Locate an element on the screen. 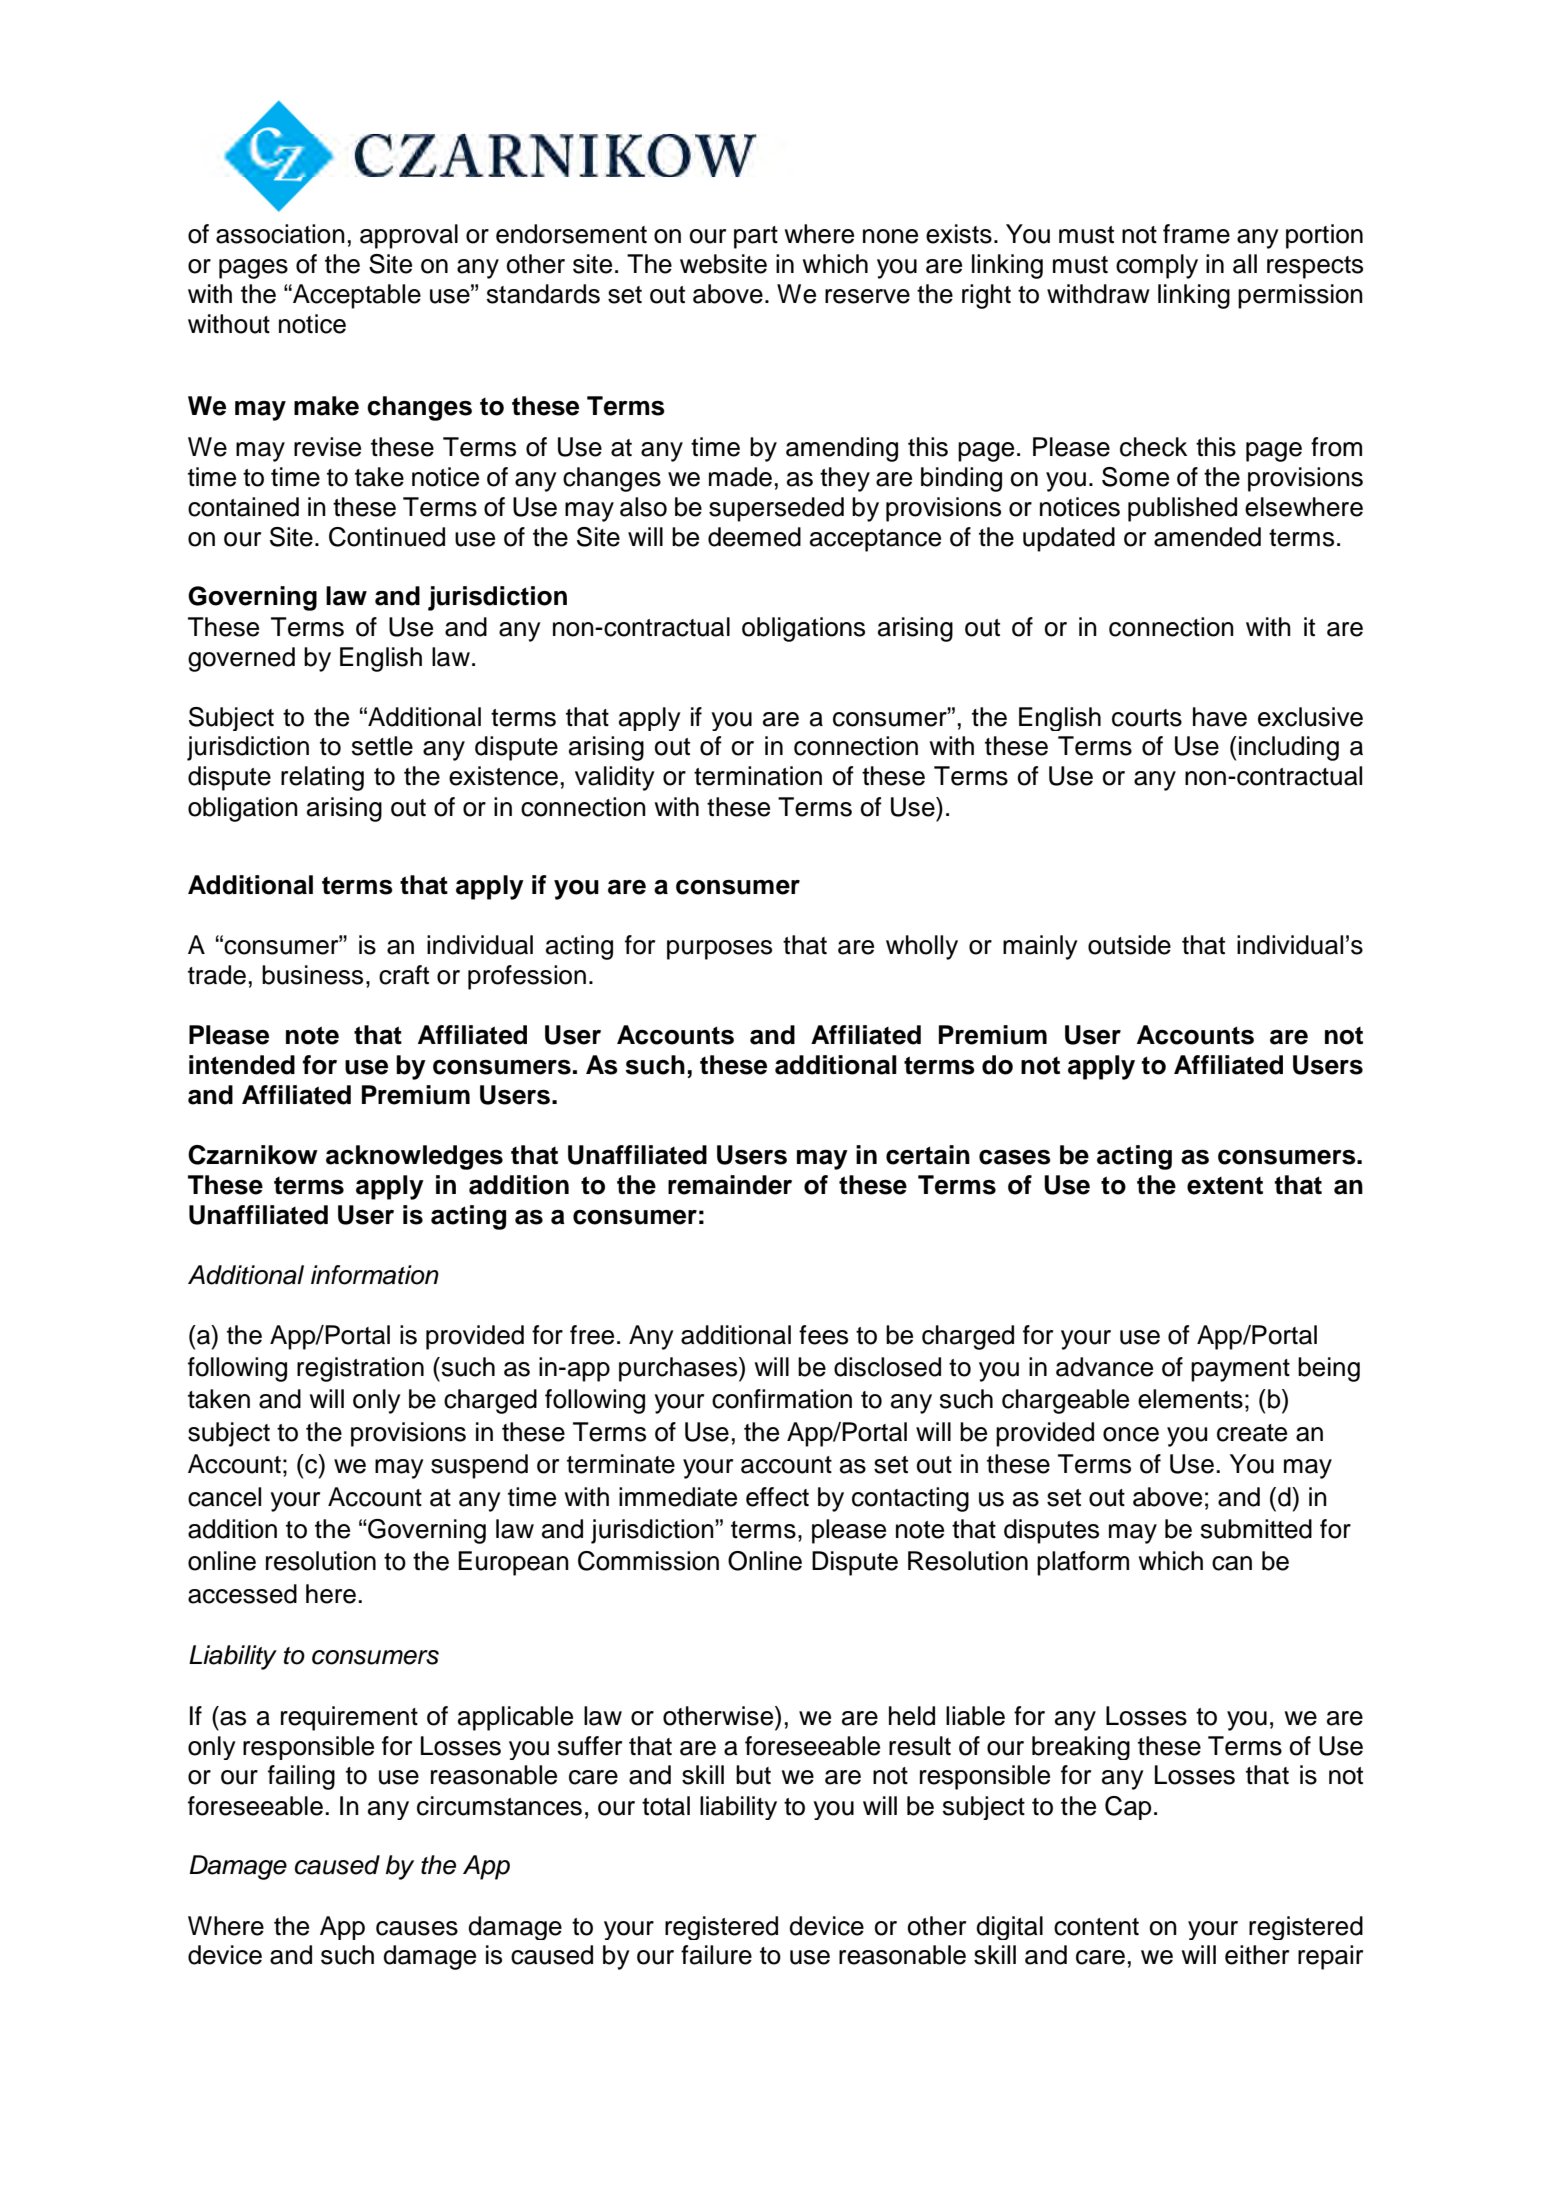 The width and height of the screenshot is (1551, 2194). extent is located at coordinates (1225, 1186).
